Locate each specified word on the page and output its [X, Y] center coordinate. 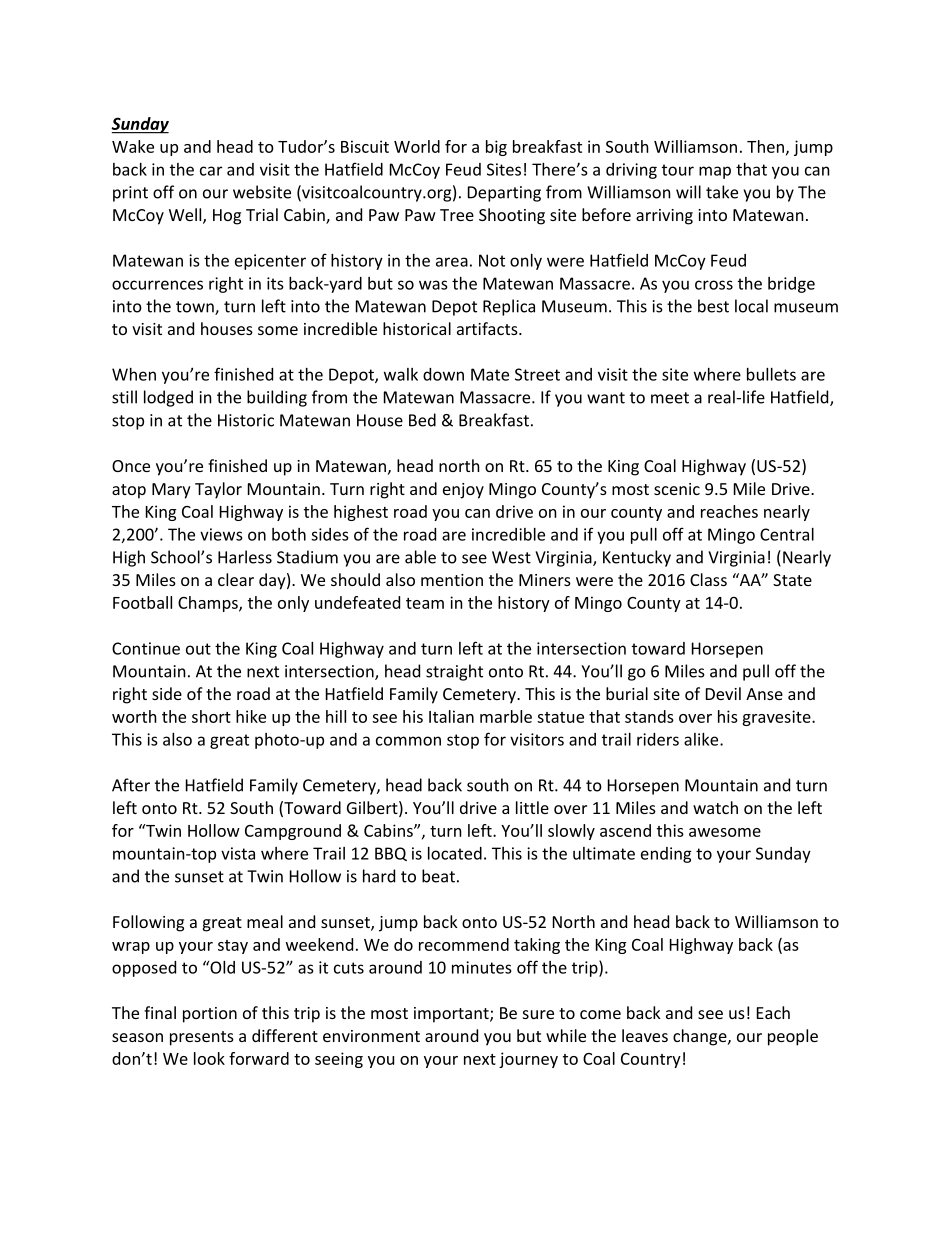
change [701, 1037]
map [715, 172]
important [452, 1015]
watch [715, 807]
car [211, 171]
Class [708, 579]
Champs [209, 604]
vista [238, 853]
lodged [168, 398]
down [443, 374]
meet [670, 398]
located [455, 853]
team [425, 603]
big [496, 148]
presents [202, 1038]
